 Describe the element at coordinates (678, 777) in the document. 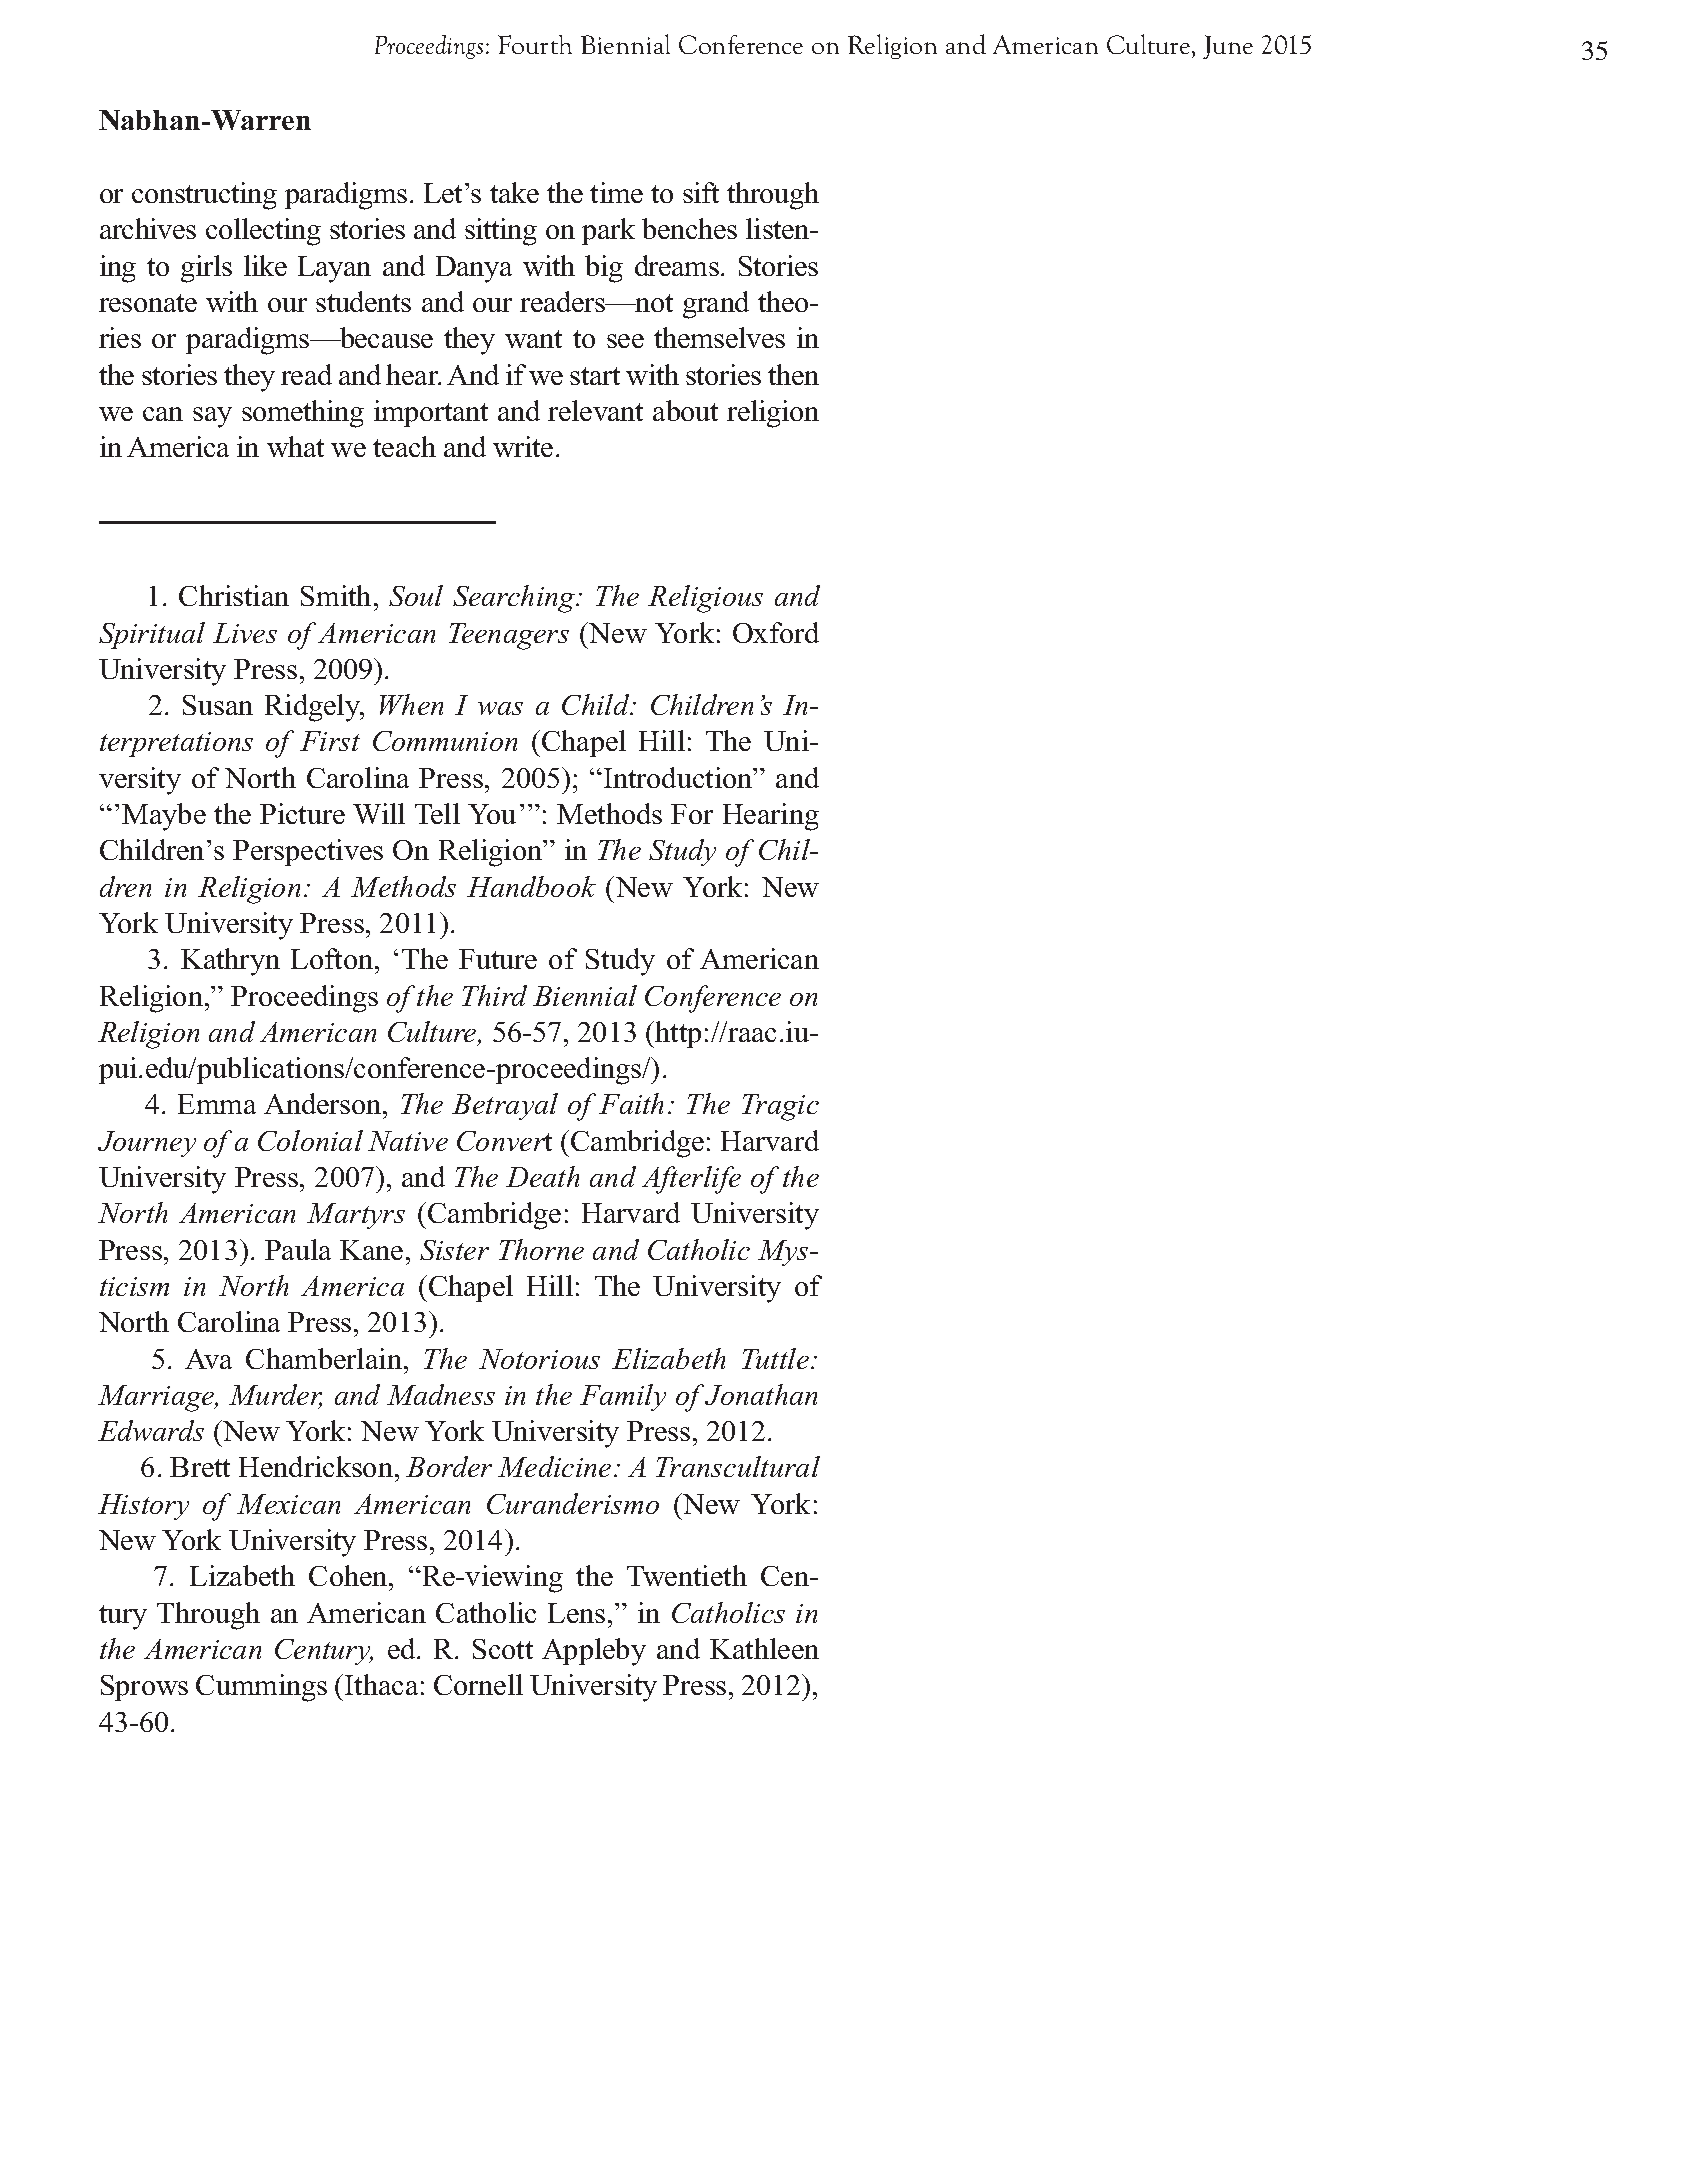

I see `Introduction` at that location.
